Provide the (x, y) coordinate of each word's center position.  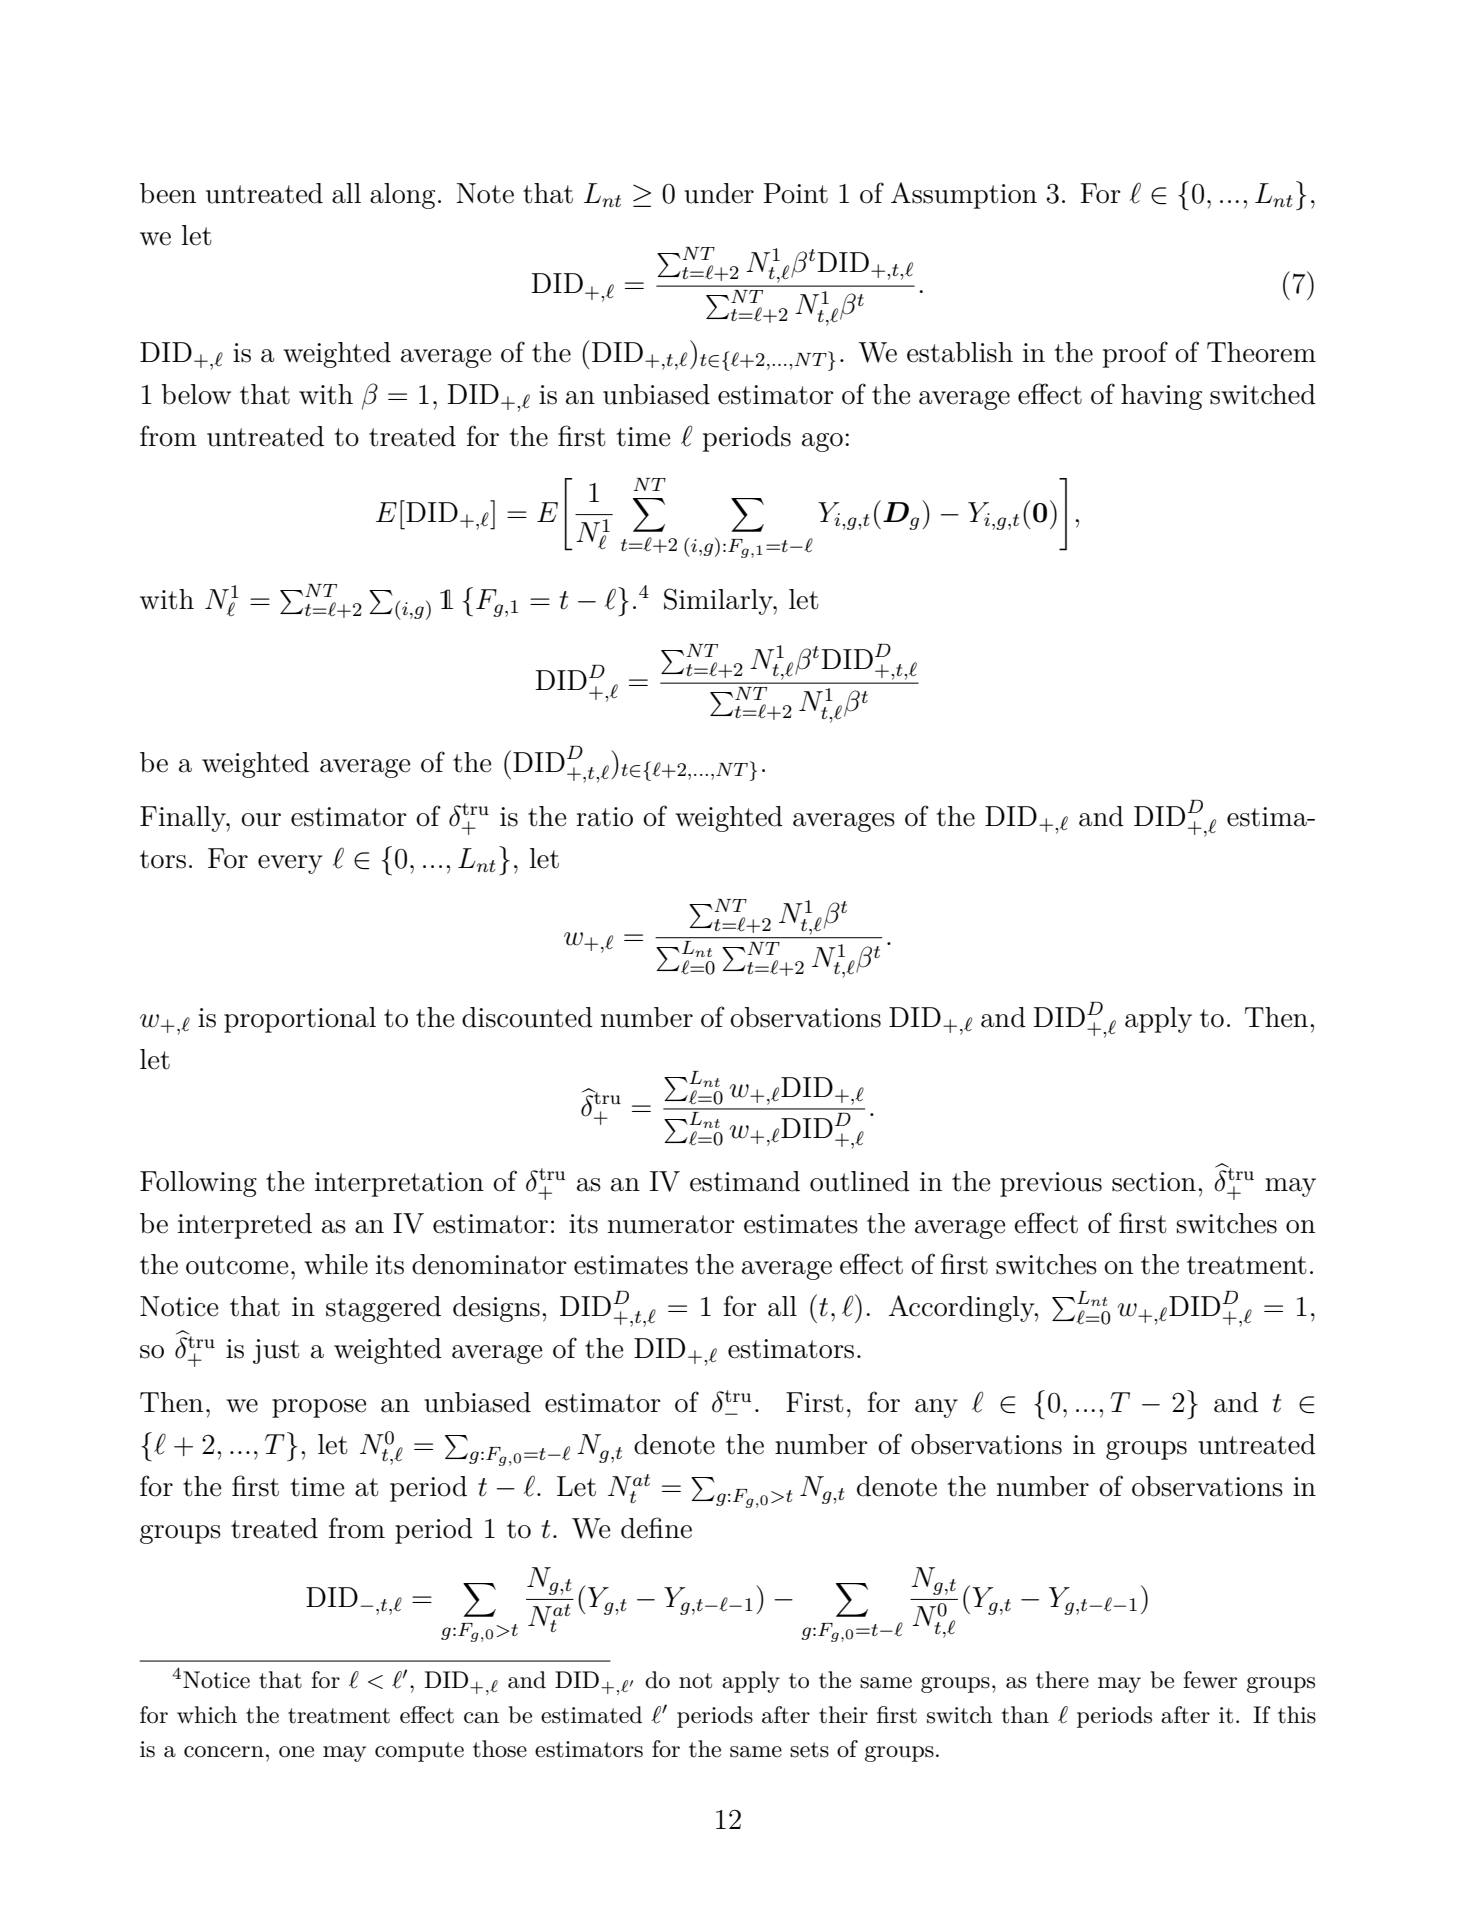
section (1154, 1182)
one (296, 1752)
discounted (527, 1017)
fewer (1210, 1680)
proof (1135, 354)
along (402, 196)
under (719, 193)
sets (809, 1750)
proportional (300, 1020)
